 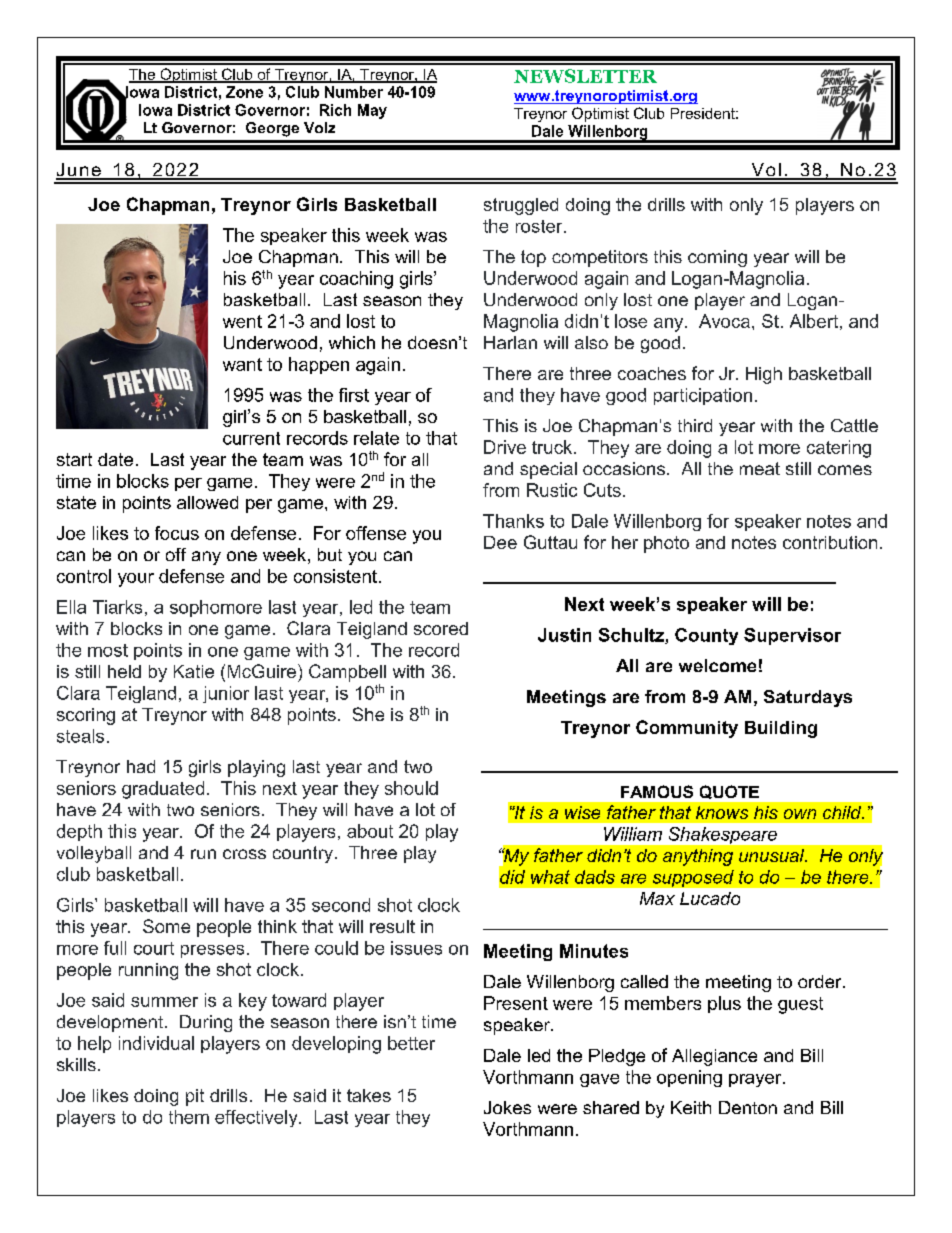 I want to click on High, so click(x=764, y=375).
